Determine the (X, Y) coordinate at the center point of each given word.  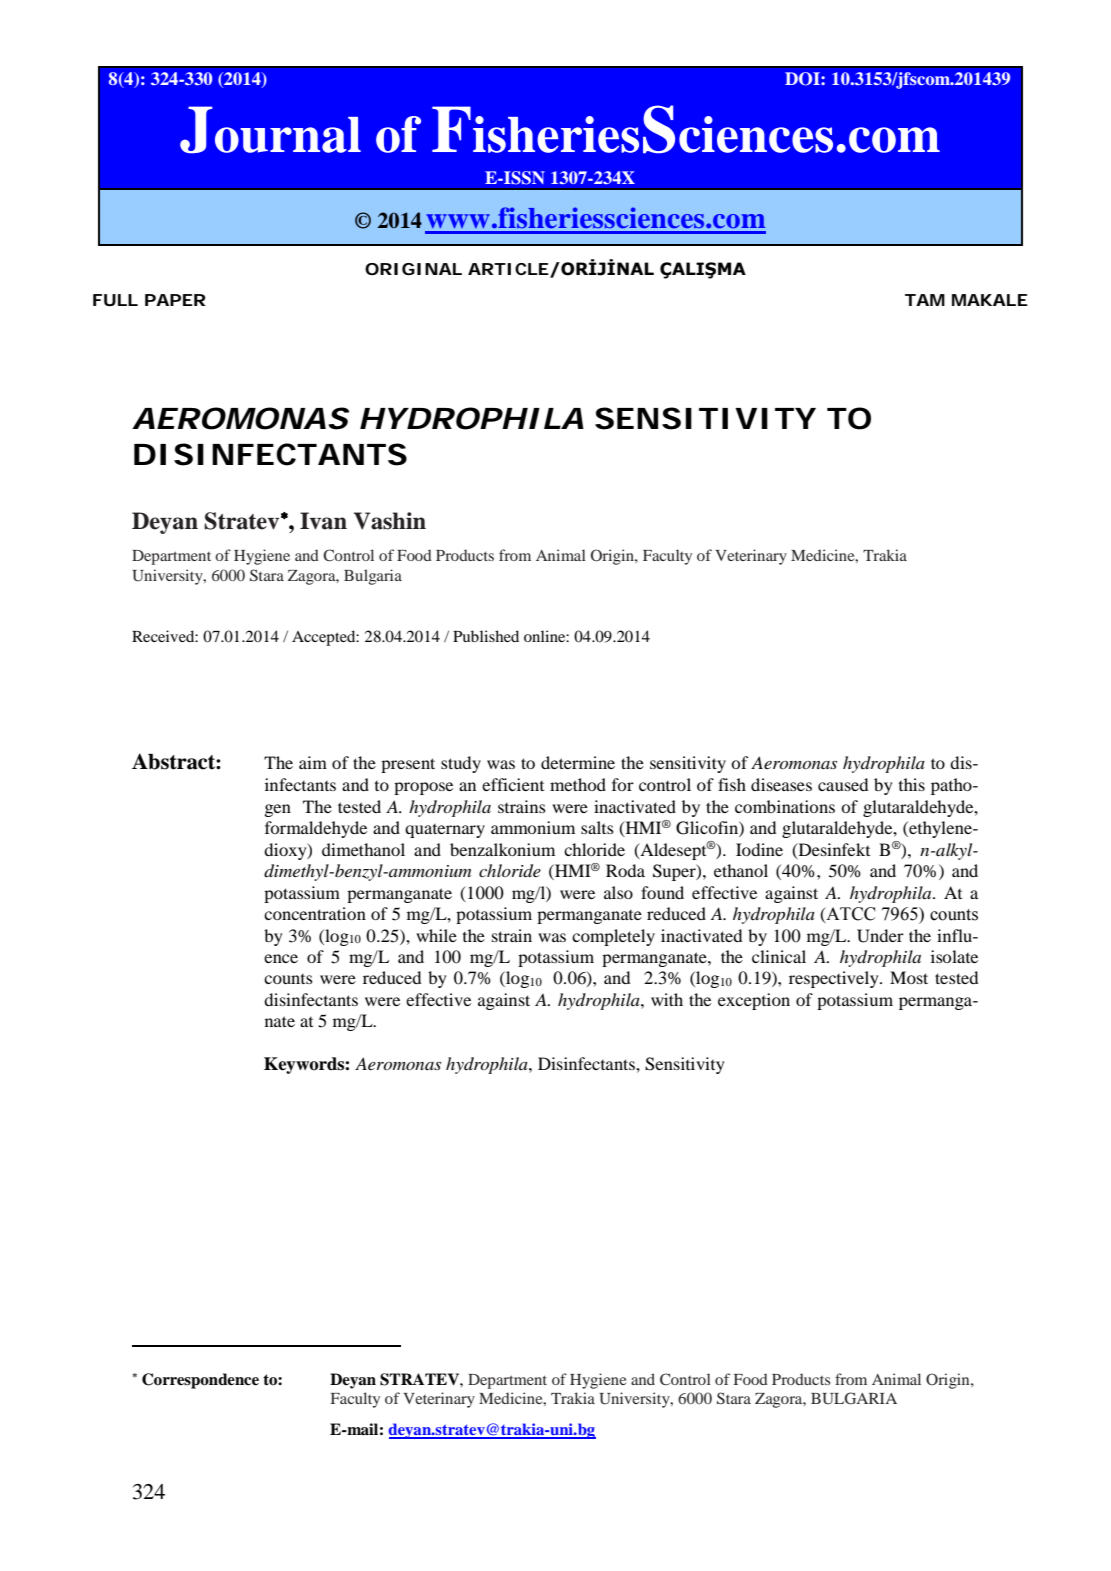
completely (613, 937)
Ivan (323, 521)
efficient (513, 784)
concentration (315, 913)
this (912, 784)
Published (486, 636)
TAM (925, 300)
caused (843, 784)
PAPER (175, 300)
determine (578, 762)
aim (313, 762)
